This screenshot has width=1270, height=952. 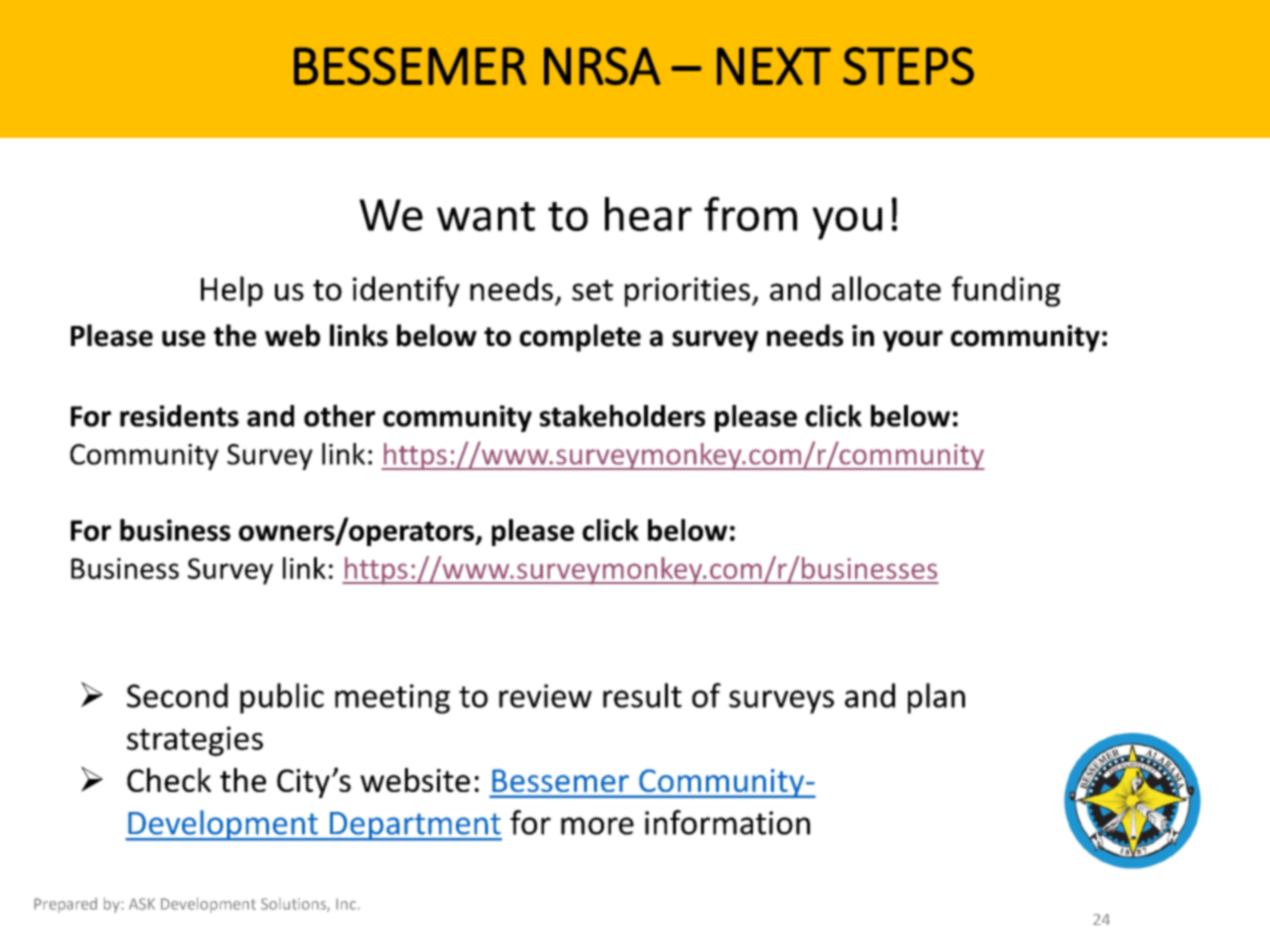 I want to click on STEPS, so click(x=908, y=66).
